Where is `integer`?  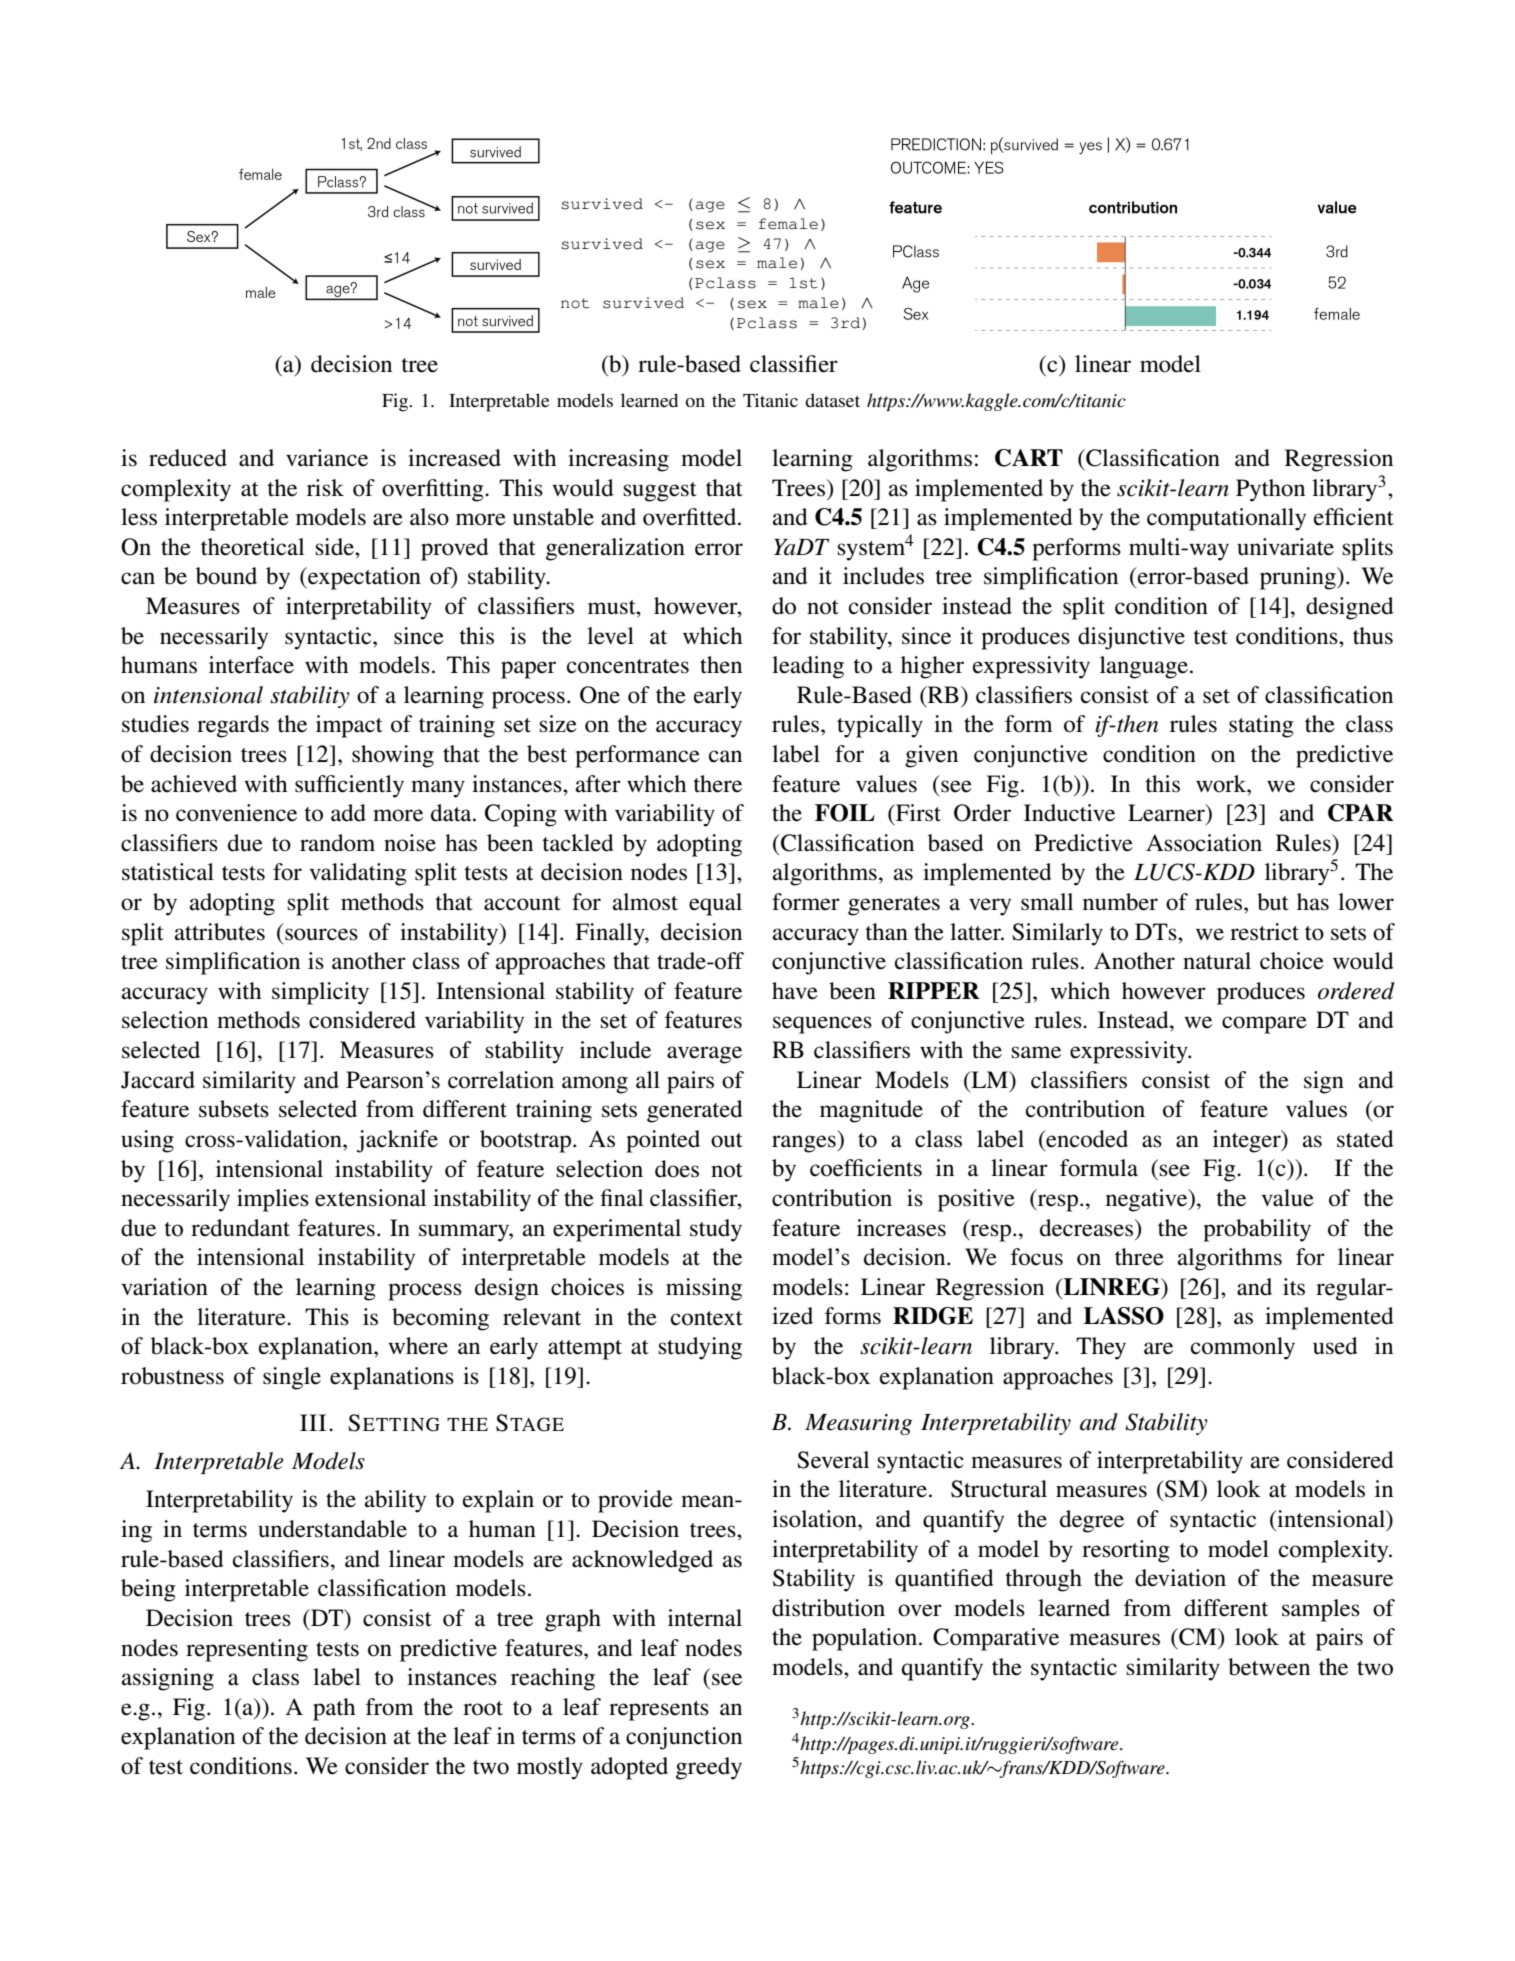
integer is located at coordinates (1248, 1141).
